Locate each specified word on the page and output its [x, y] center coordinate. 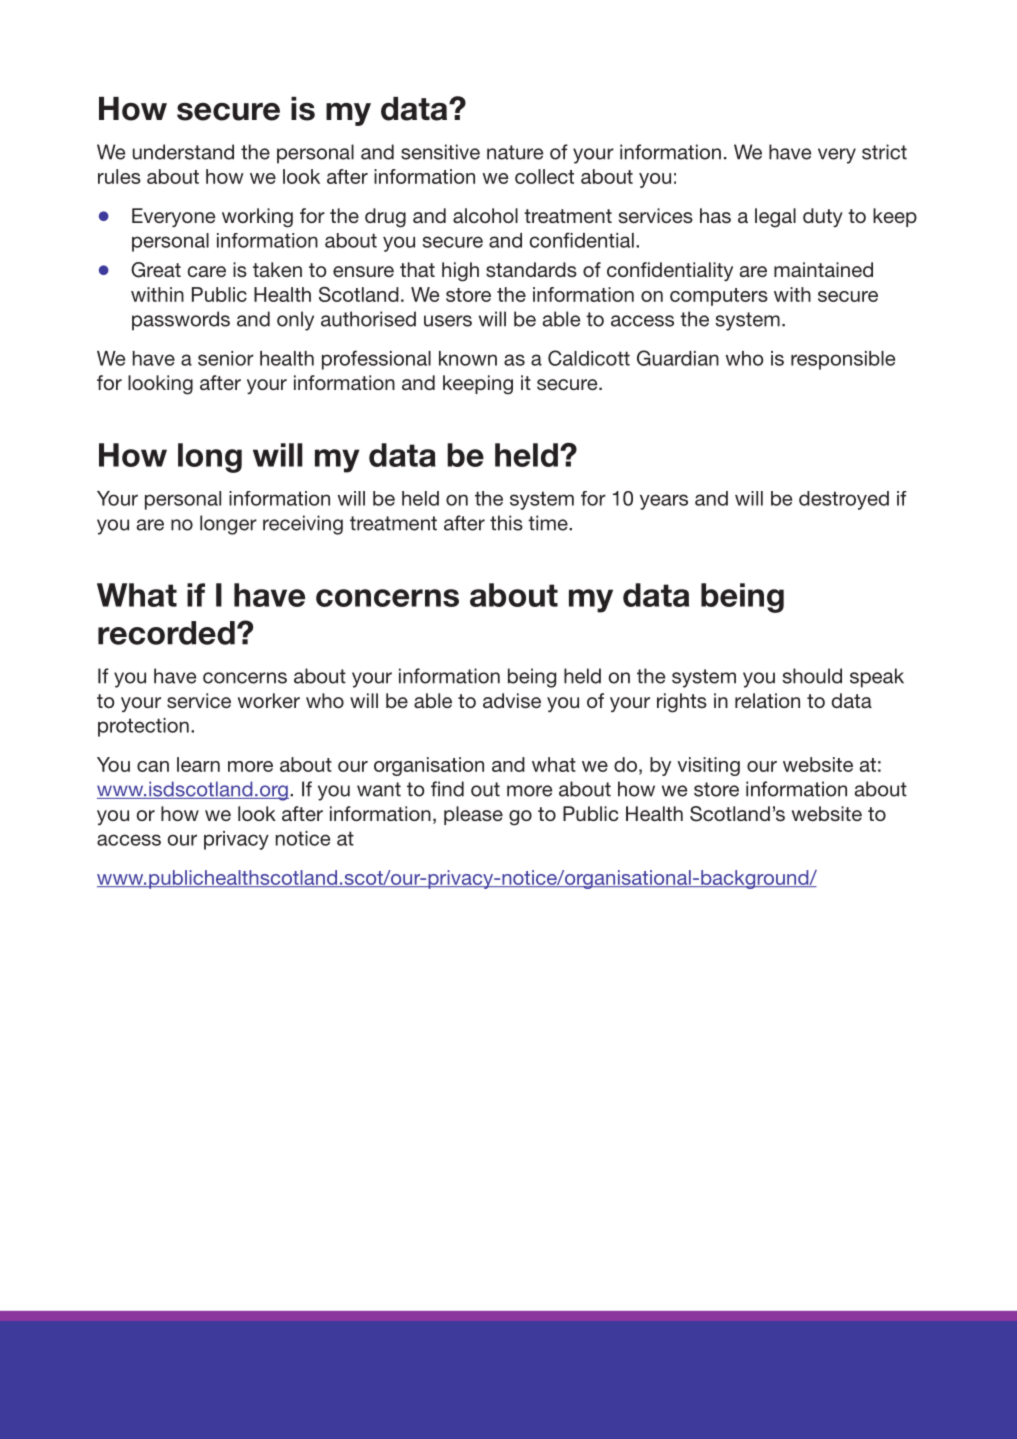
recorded [166, 633]
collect [544, 176]
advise [512, 701]
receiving [303, 525]
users [448, 321]
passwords [181, 321]
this [506, 523]
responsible [843, 360]
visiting [708, 766]
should [812, 676]
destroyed [844, 500]
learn [198, 764]
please [473, 815]
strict [884, 152]
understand [183, 152]
